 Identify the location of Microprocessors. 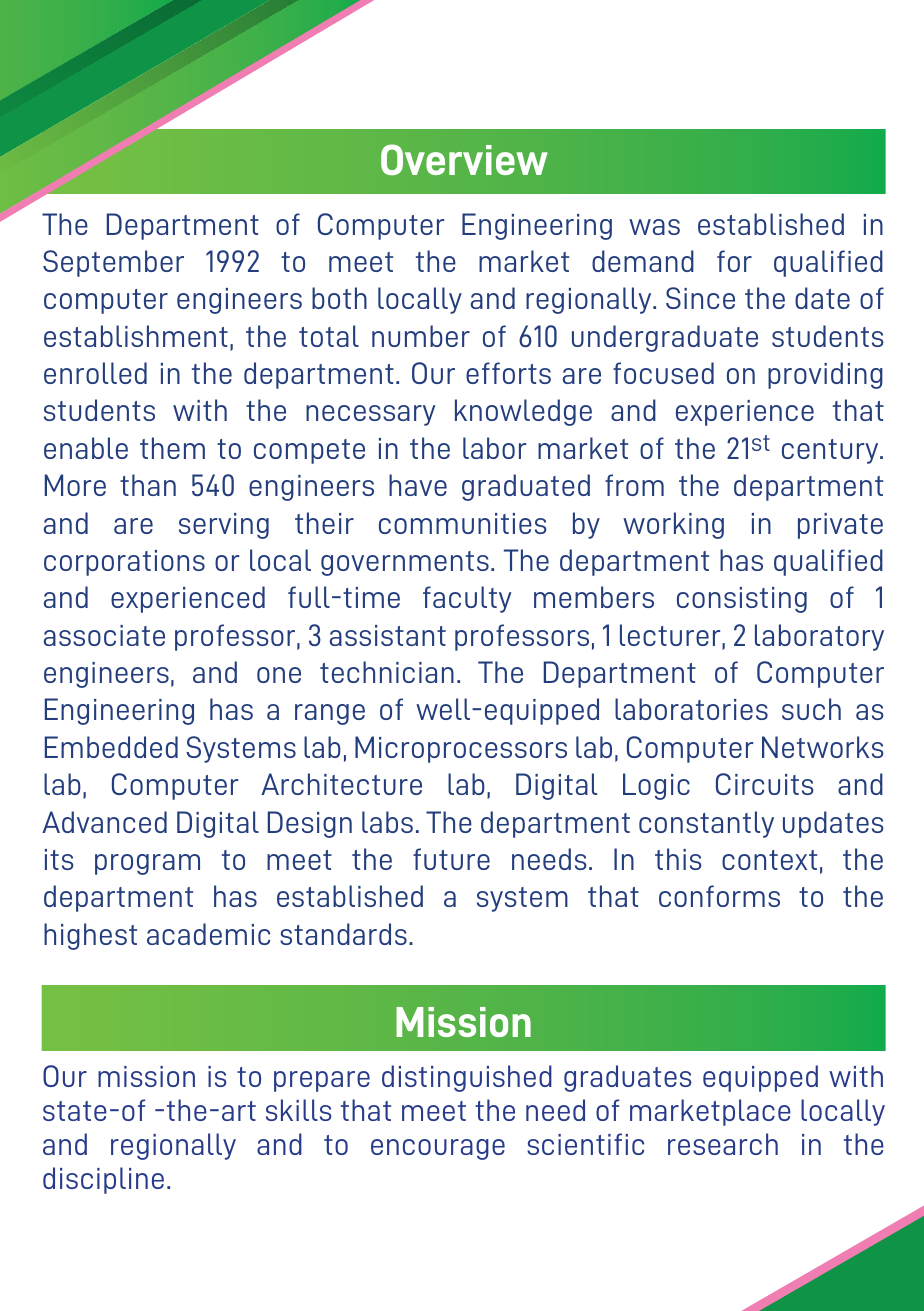
(461, 749).
